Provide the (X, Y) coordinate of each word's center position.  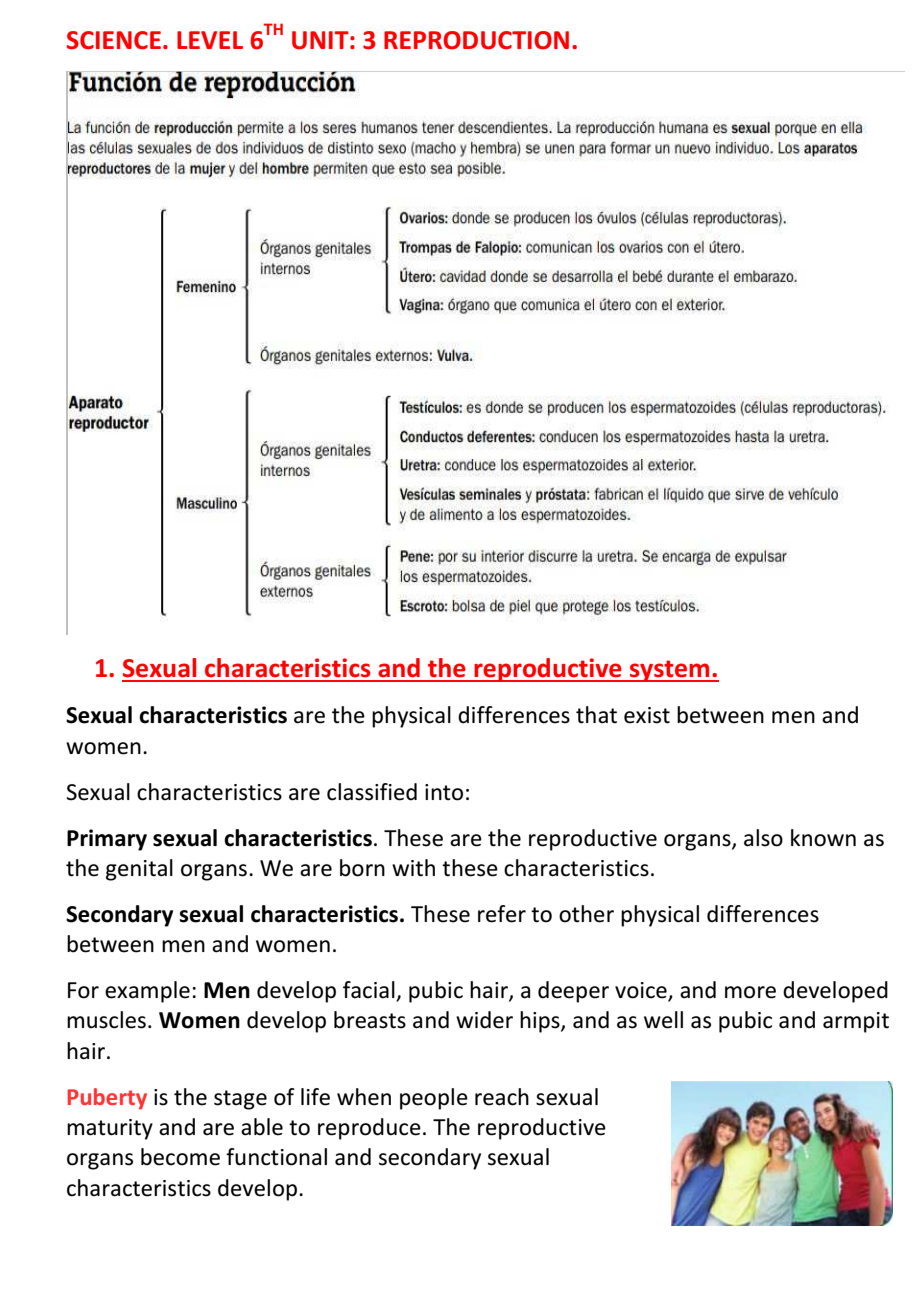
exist (647, 715)
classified (372, 792)
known (823, 838)
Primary (107, 840)
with (413, 868)
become (180, 1157)
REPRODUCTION (476, 40)
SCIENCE (114, 40)
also (763, 838)
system (670, 671)
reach (502, 1097)
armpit (856, 1022)
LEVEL (210, 40)
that (596, 715)
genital (139, 870)
